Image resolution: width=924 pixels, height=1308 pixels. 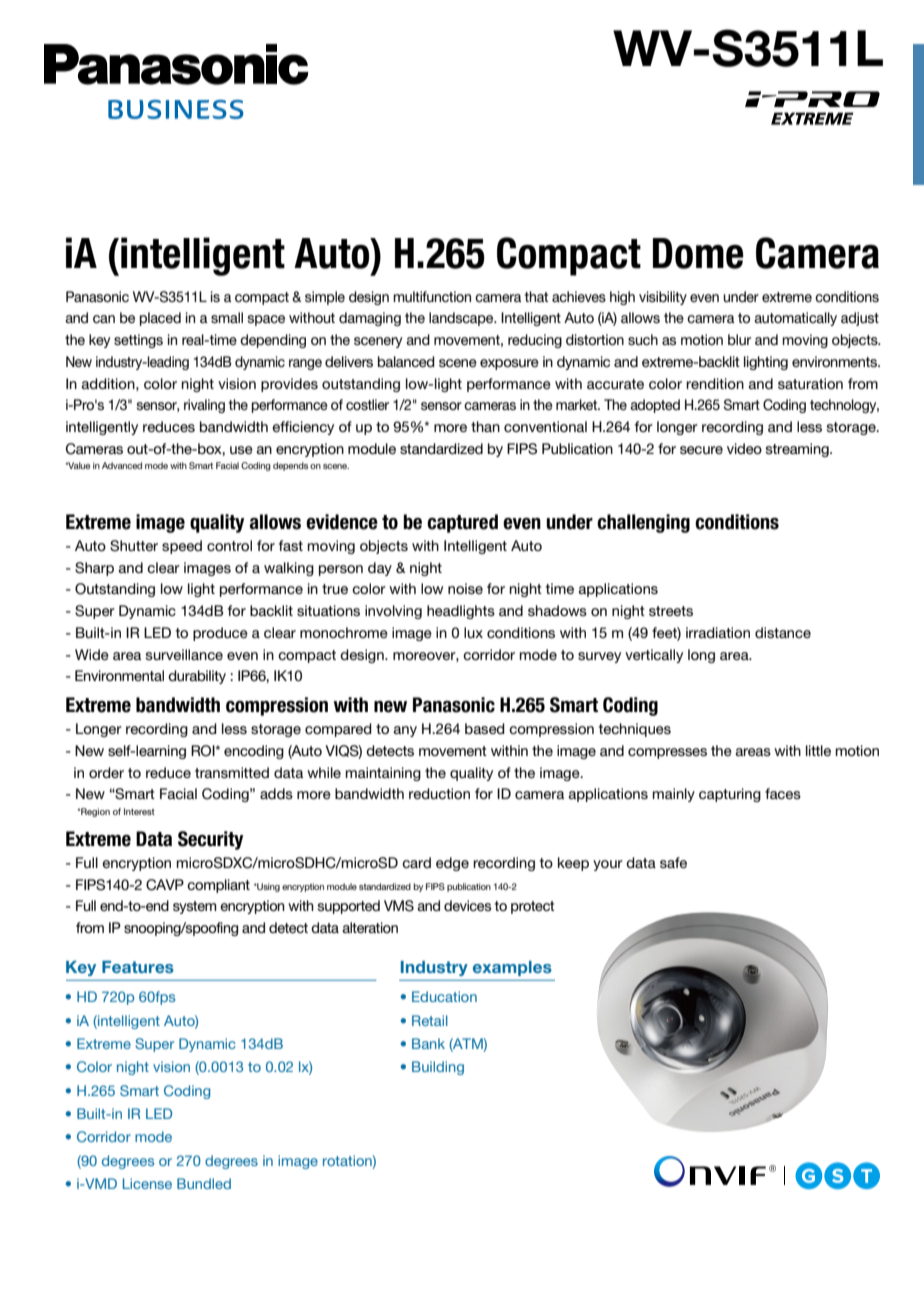 I want to click on Bundled, so click(x=204, y=1183).
